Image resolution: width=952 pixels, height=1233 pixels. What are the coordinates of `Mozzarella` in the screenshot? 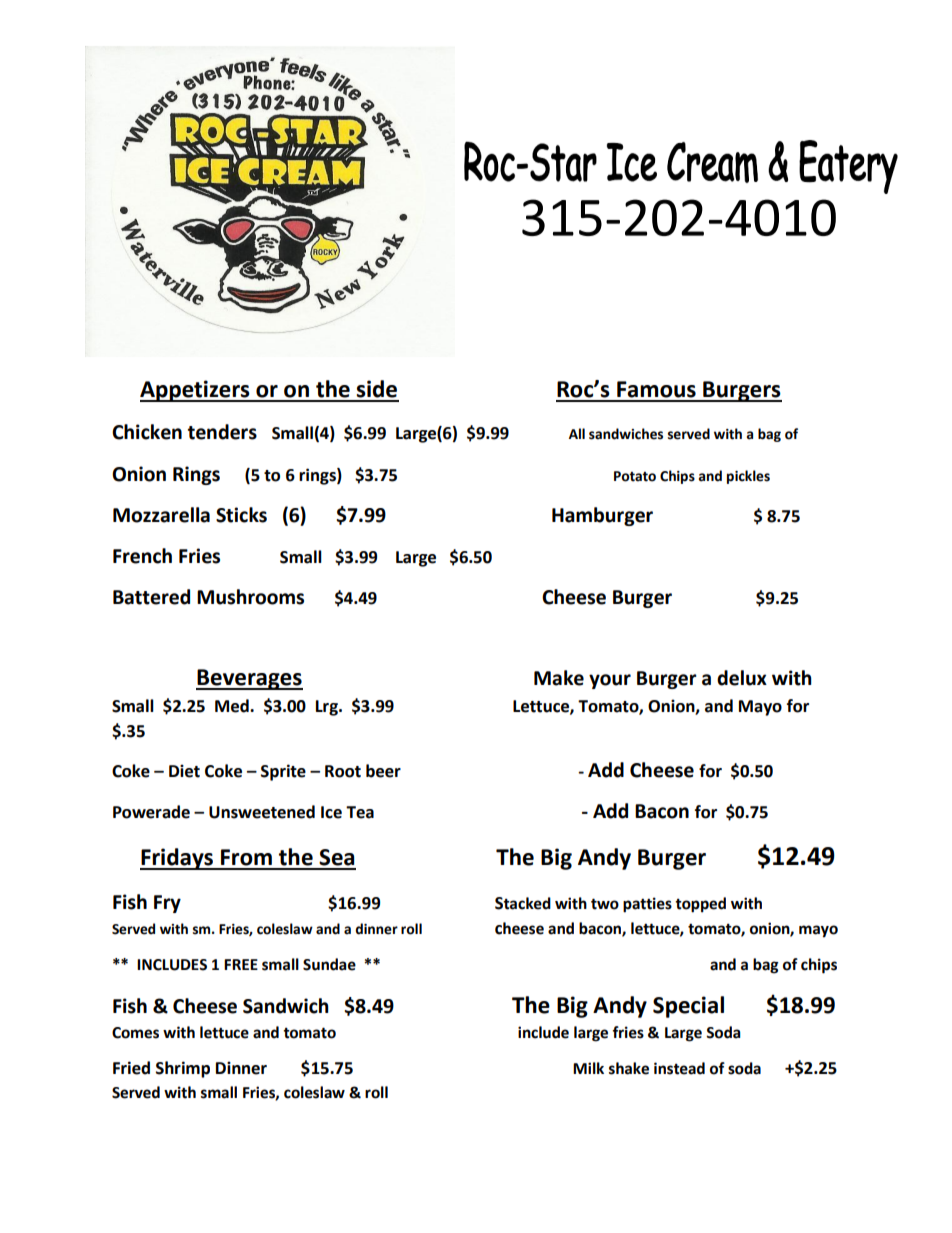 It's located at (161, 515).
